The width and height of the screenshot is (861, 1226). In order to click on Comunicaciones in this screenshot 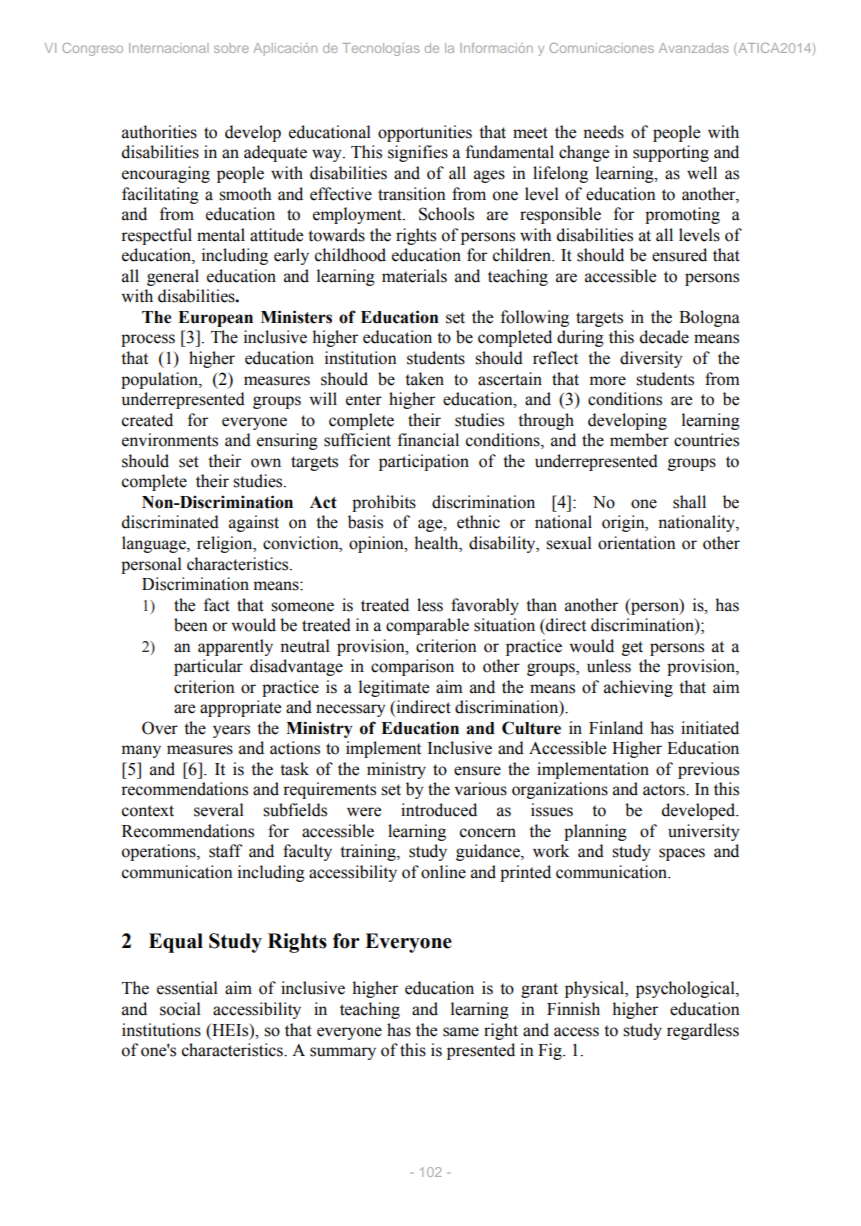, I will do `click(601, 48)`.
